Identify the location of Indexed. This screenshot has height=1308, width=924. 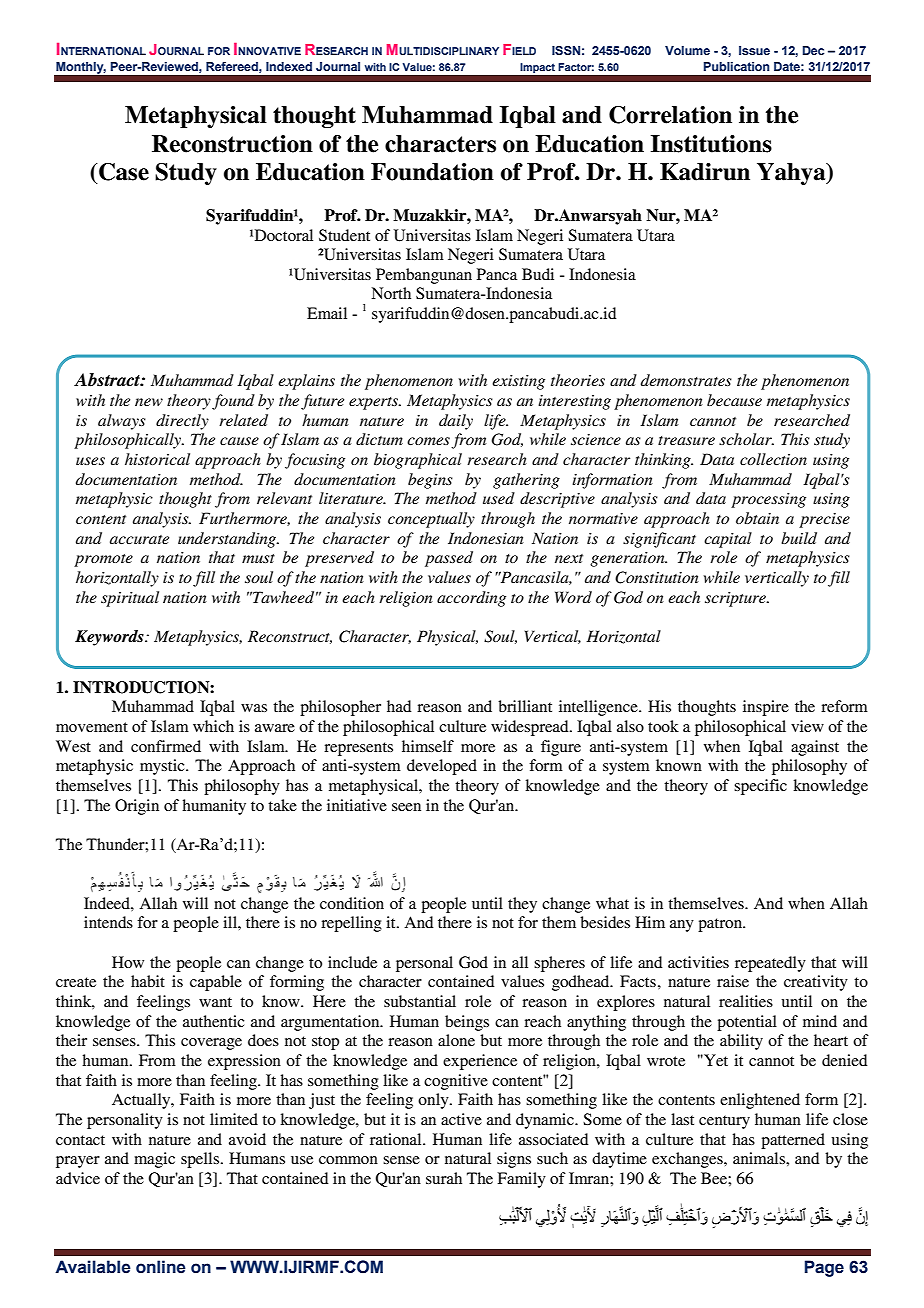
(289, 66).
